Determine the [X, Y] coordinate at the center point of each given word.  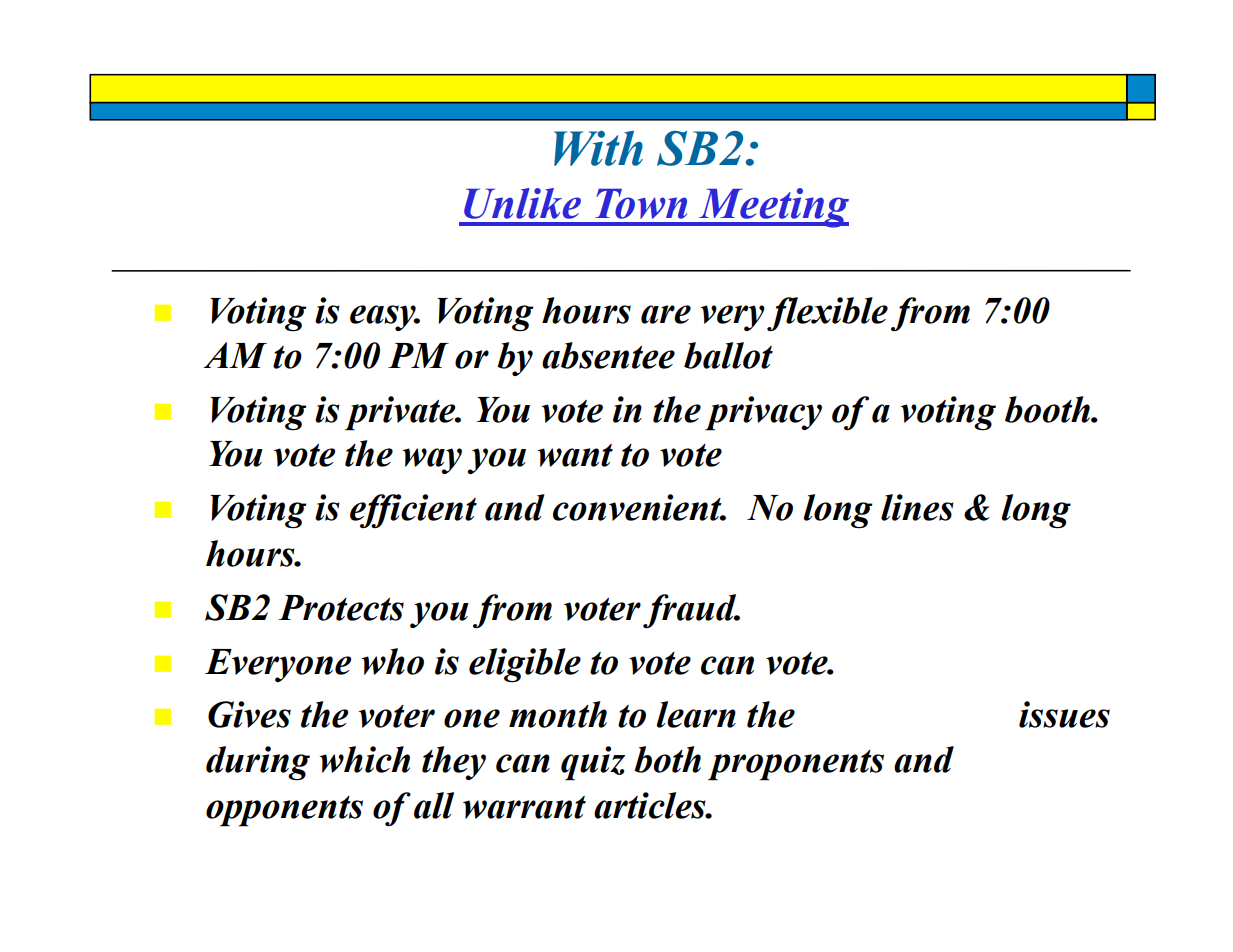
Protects [341, 608]
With [598, 148]
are [666, 314]
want [575, 455]
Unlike [522, 203]
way [432, 461]
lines [917, 507]
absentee [608, 355]
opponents [284, 811]
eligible [525, 665]
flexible [827, 314]
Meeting [773, 208]
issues [1064, 714]
